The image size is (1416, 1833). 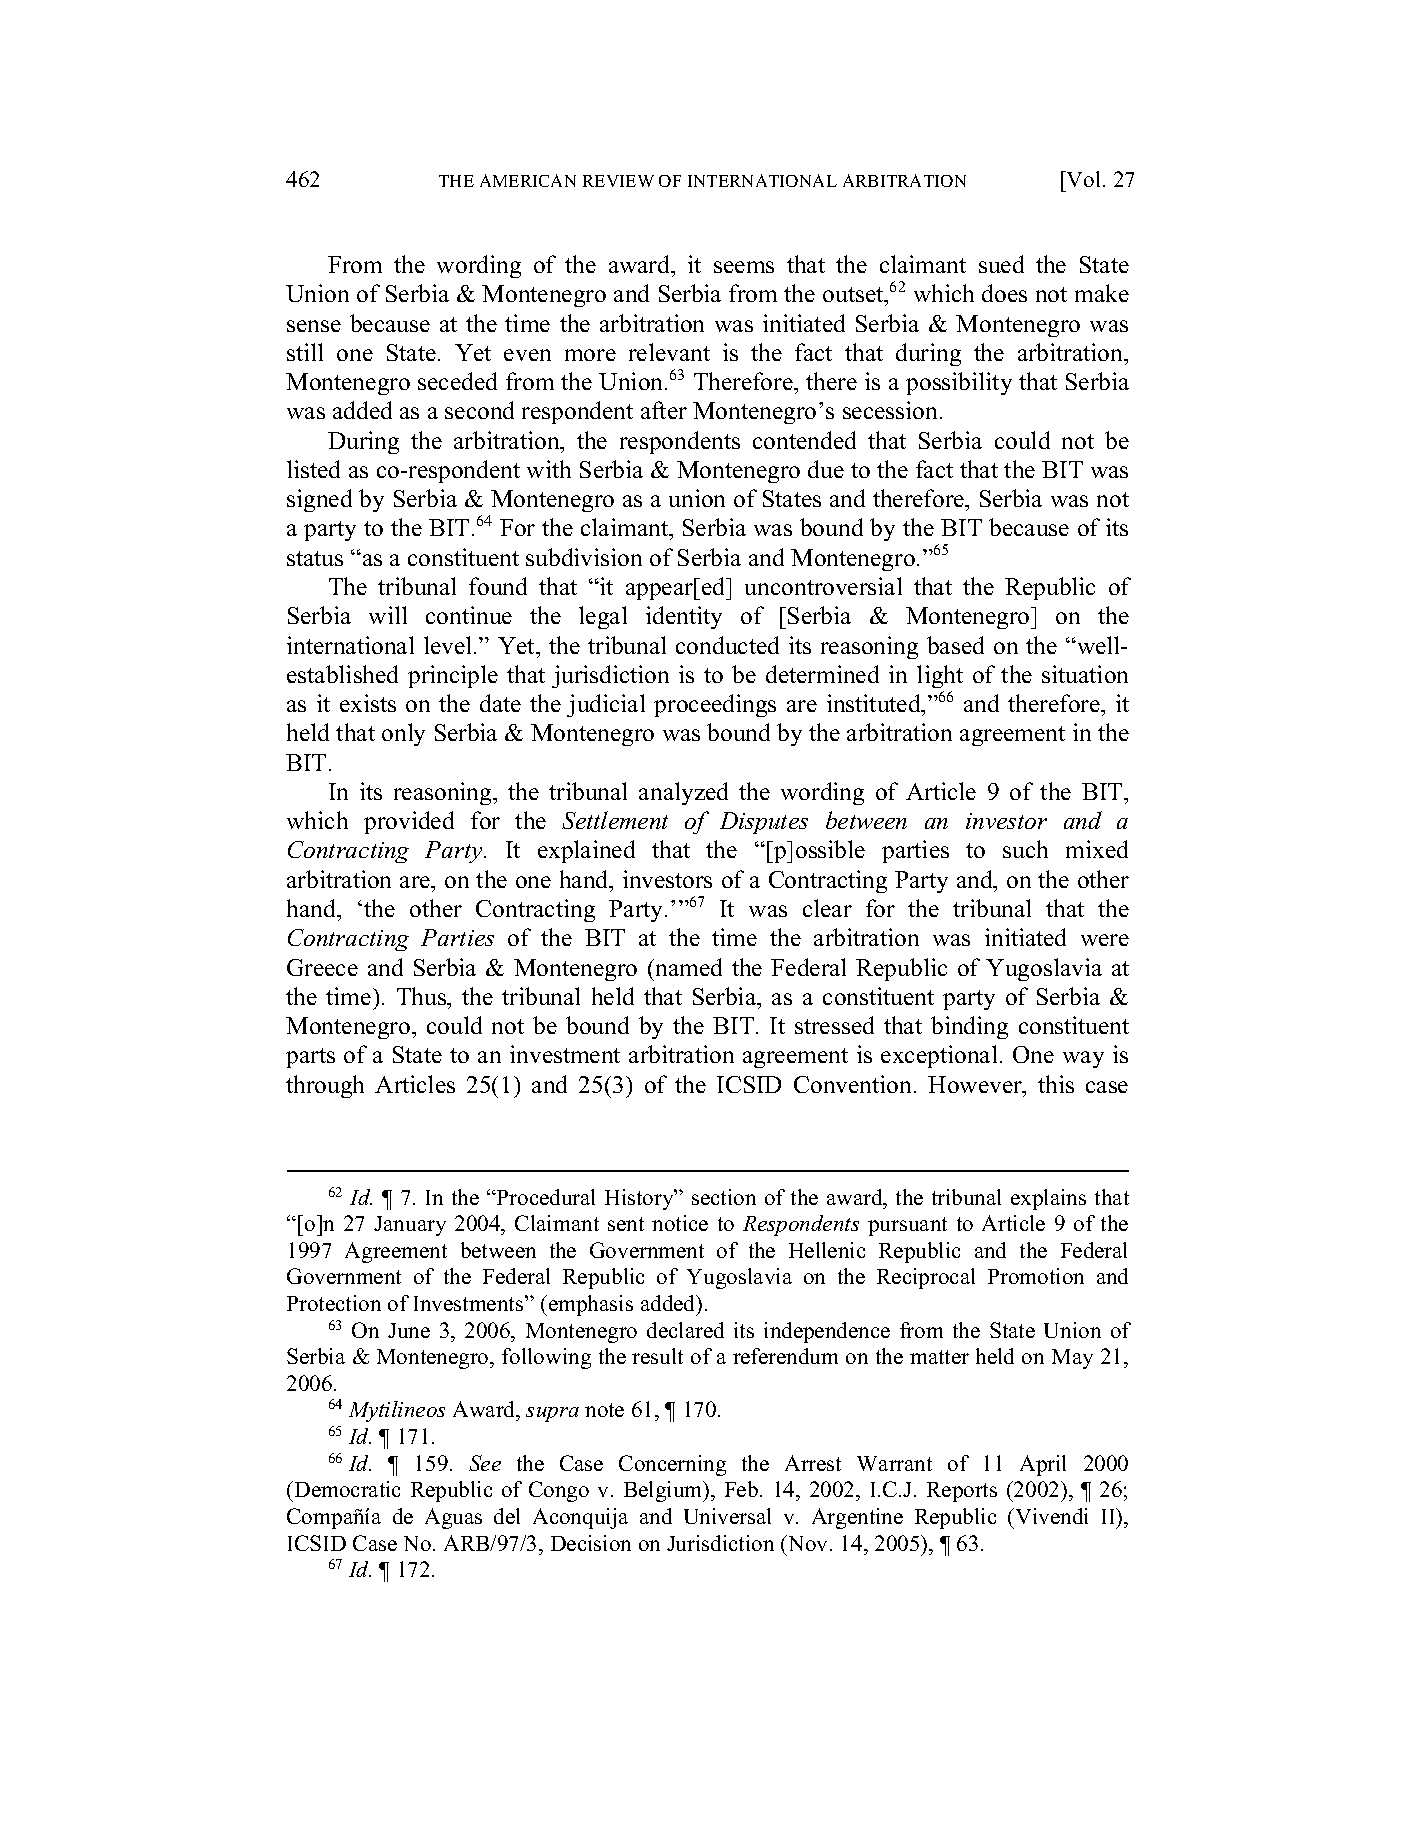 I want to click on will, so click(x=388, y=615).
